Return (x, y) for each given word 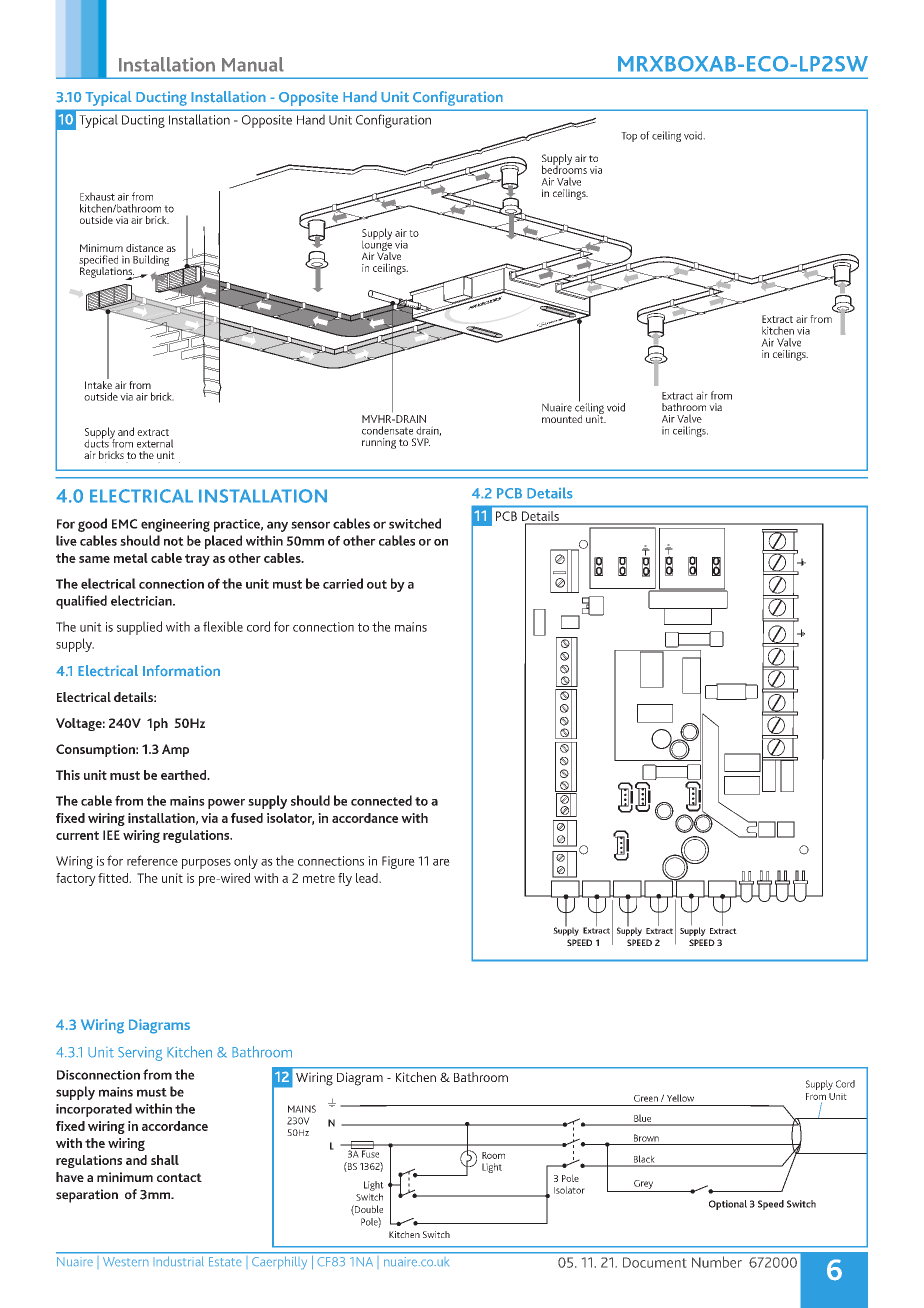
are (441, 862)
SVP (421, 442)
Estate (225, 1261)
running (379, 443)
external (155, 443)
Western (125, 1261)
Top (629, 137)
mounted (562, 419)
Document (654, 1262)
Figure (398, 862)
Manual (253, 64)
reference (152, 860)
